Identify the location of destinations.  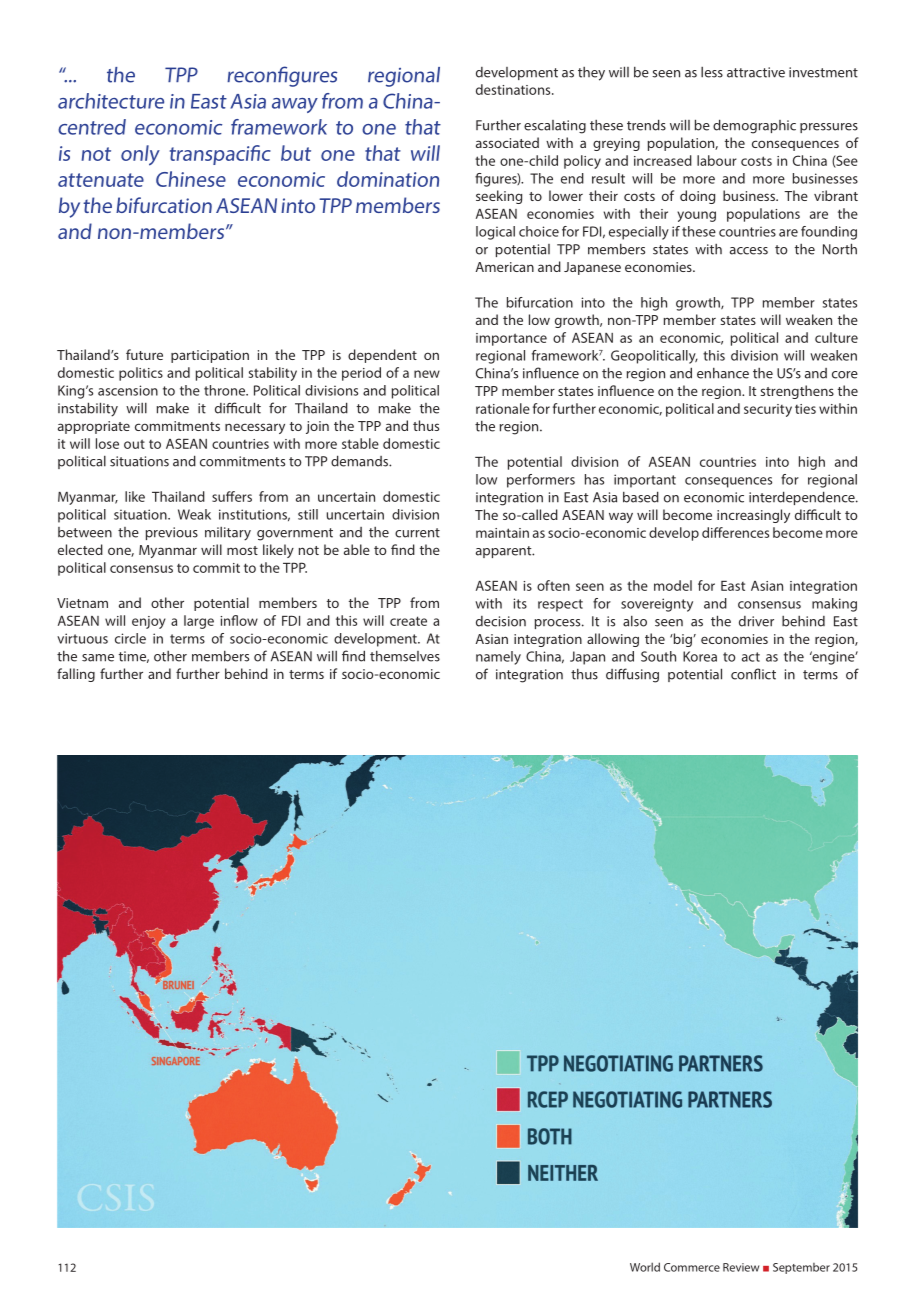
(514, 89).
